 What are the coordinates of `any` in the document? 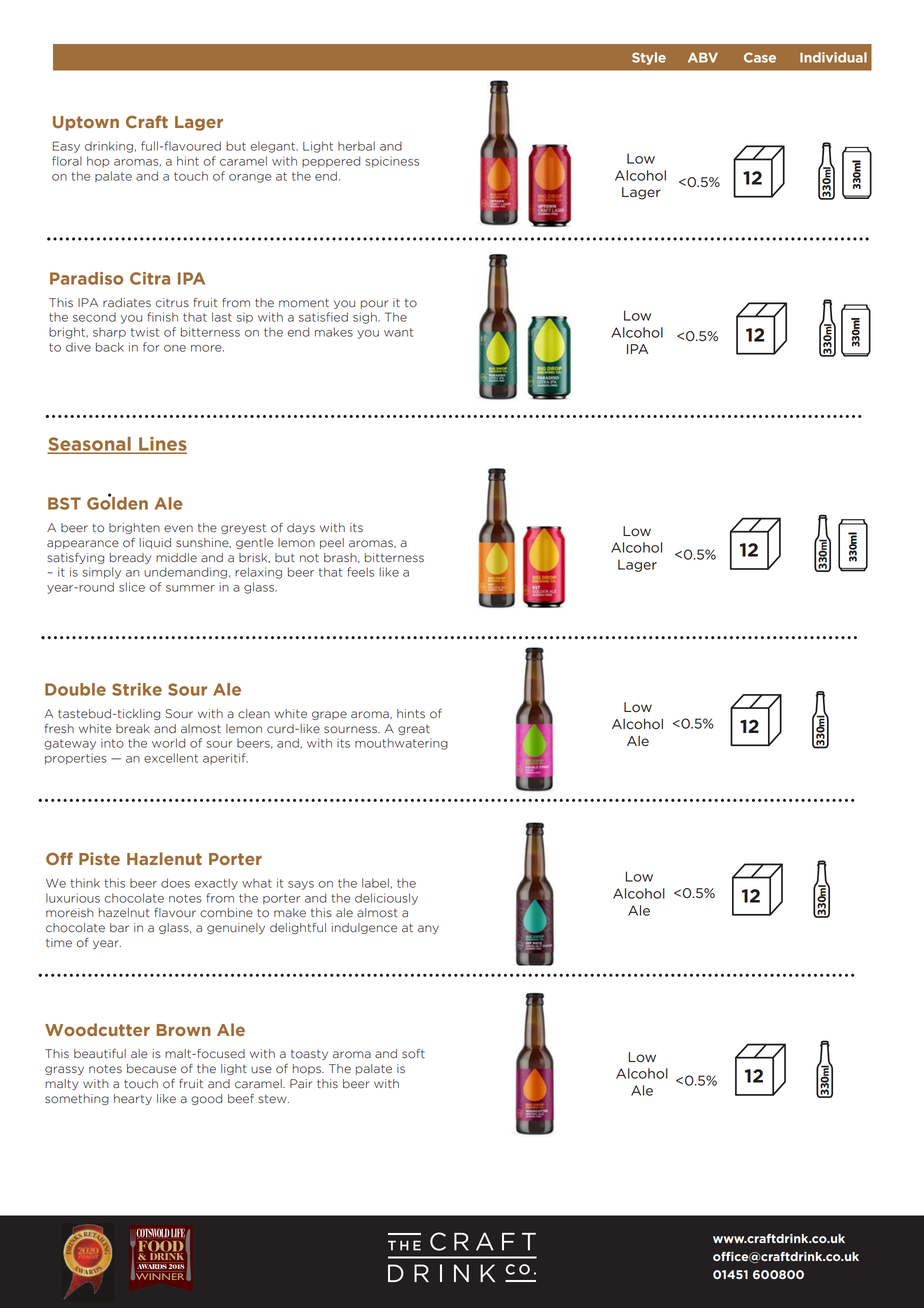 It's located at (428, 929).
